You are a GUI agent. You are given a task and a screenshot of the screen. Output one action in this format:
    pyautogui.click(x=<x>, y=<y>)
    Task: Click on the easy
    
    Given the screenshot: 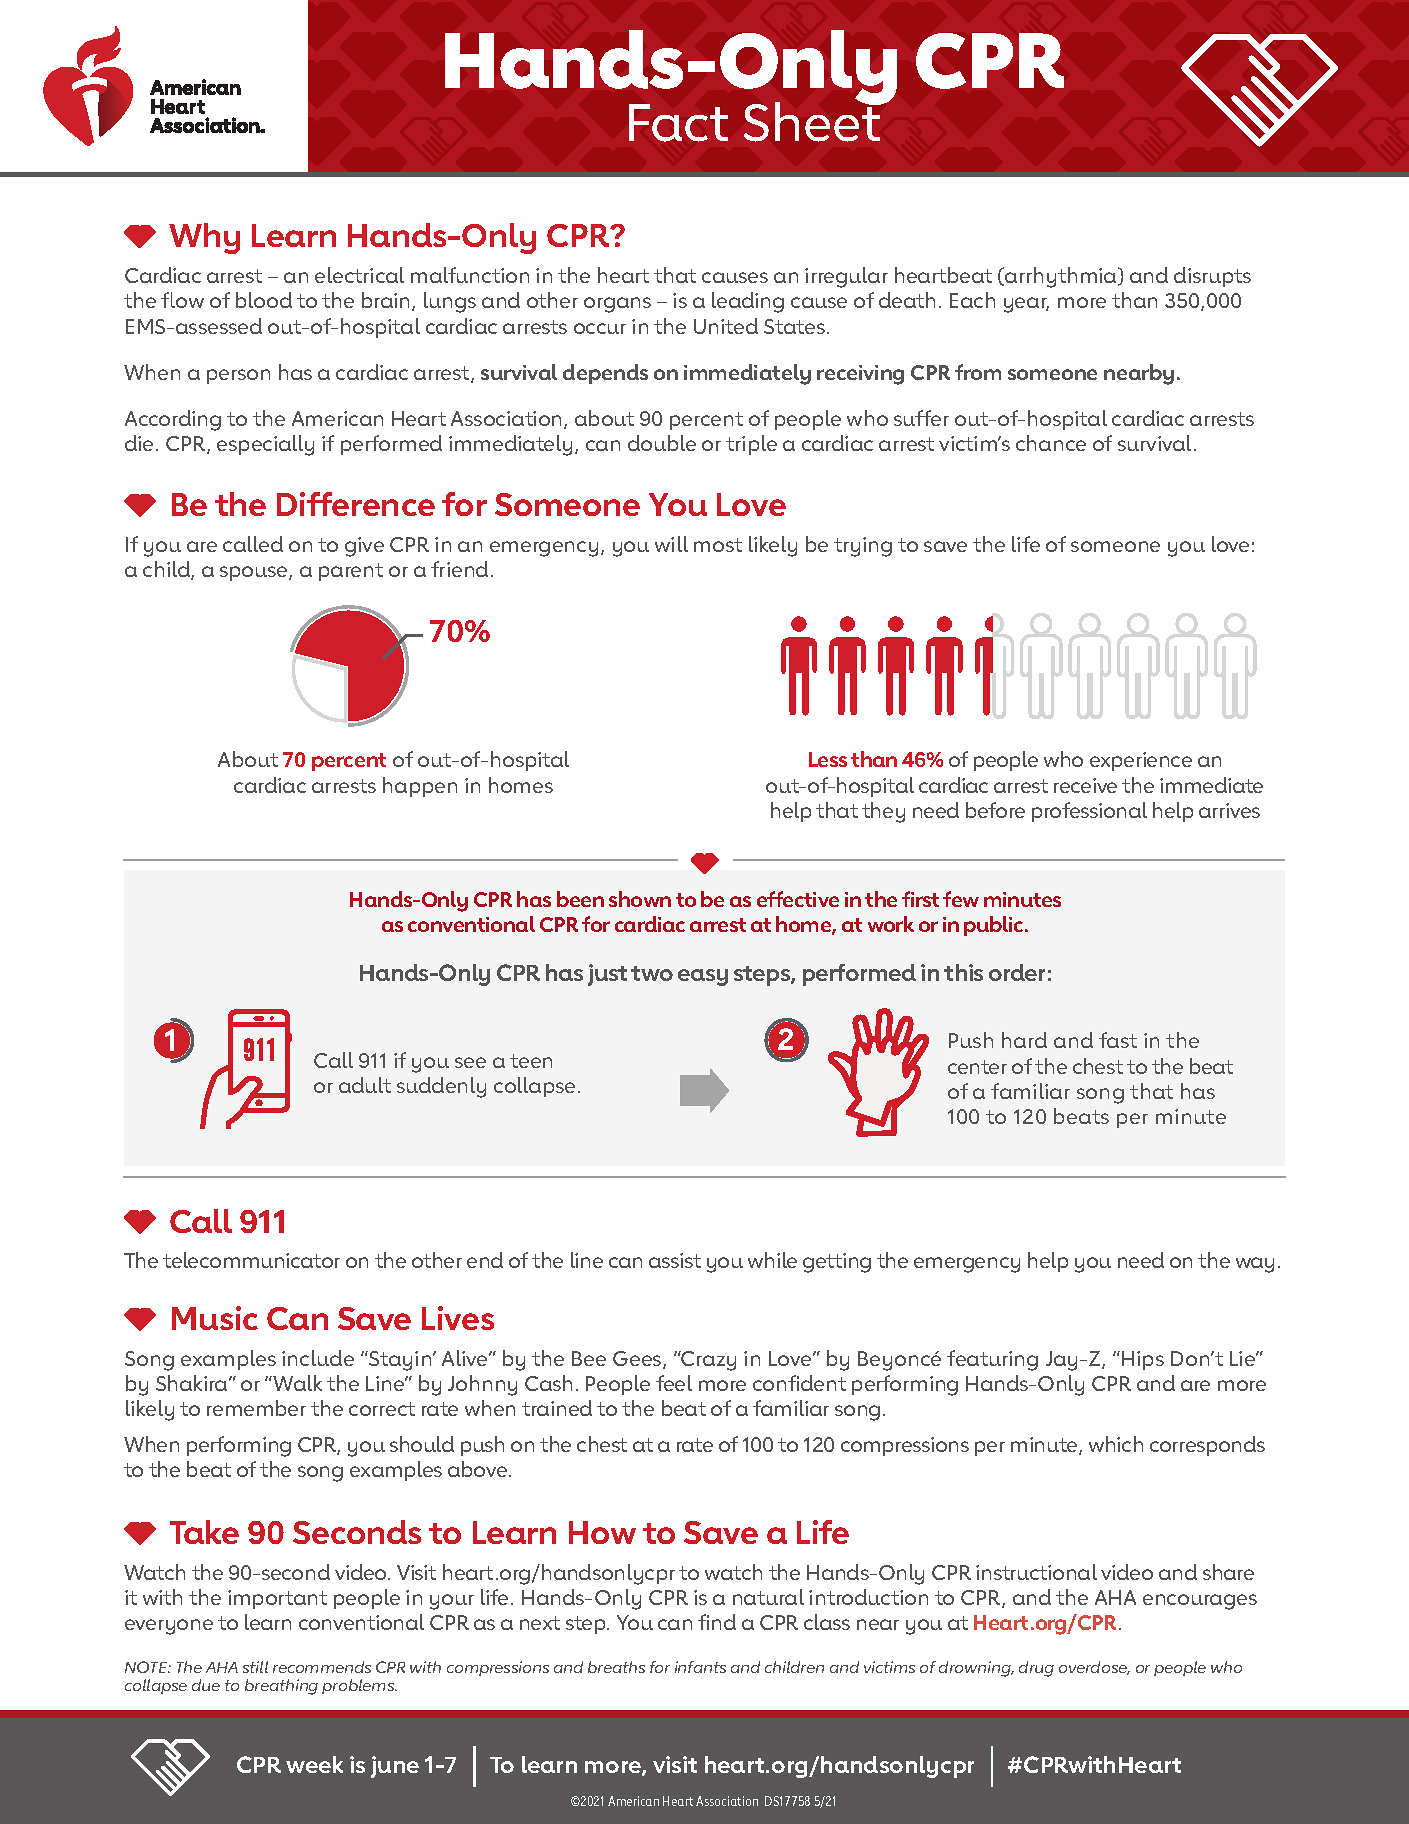 What is the action you would take?
    pyautogui.click(x=703, y=977)
